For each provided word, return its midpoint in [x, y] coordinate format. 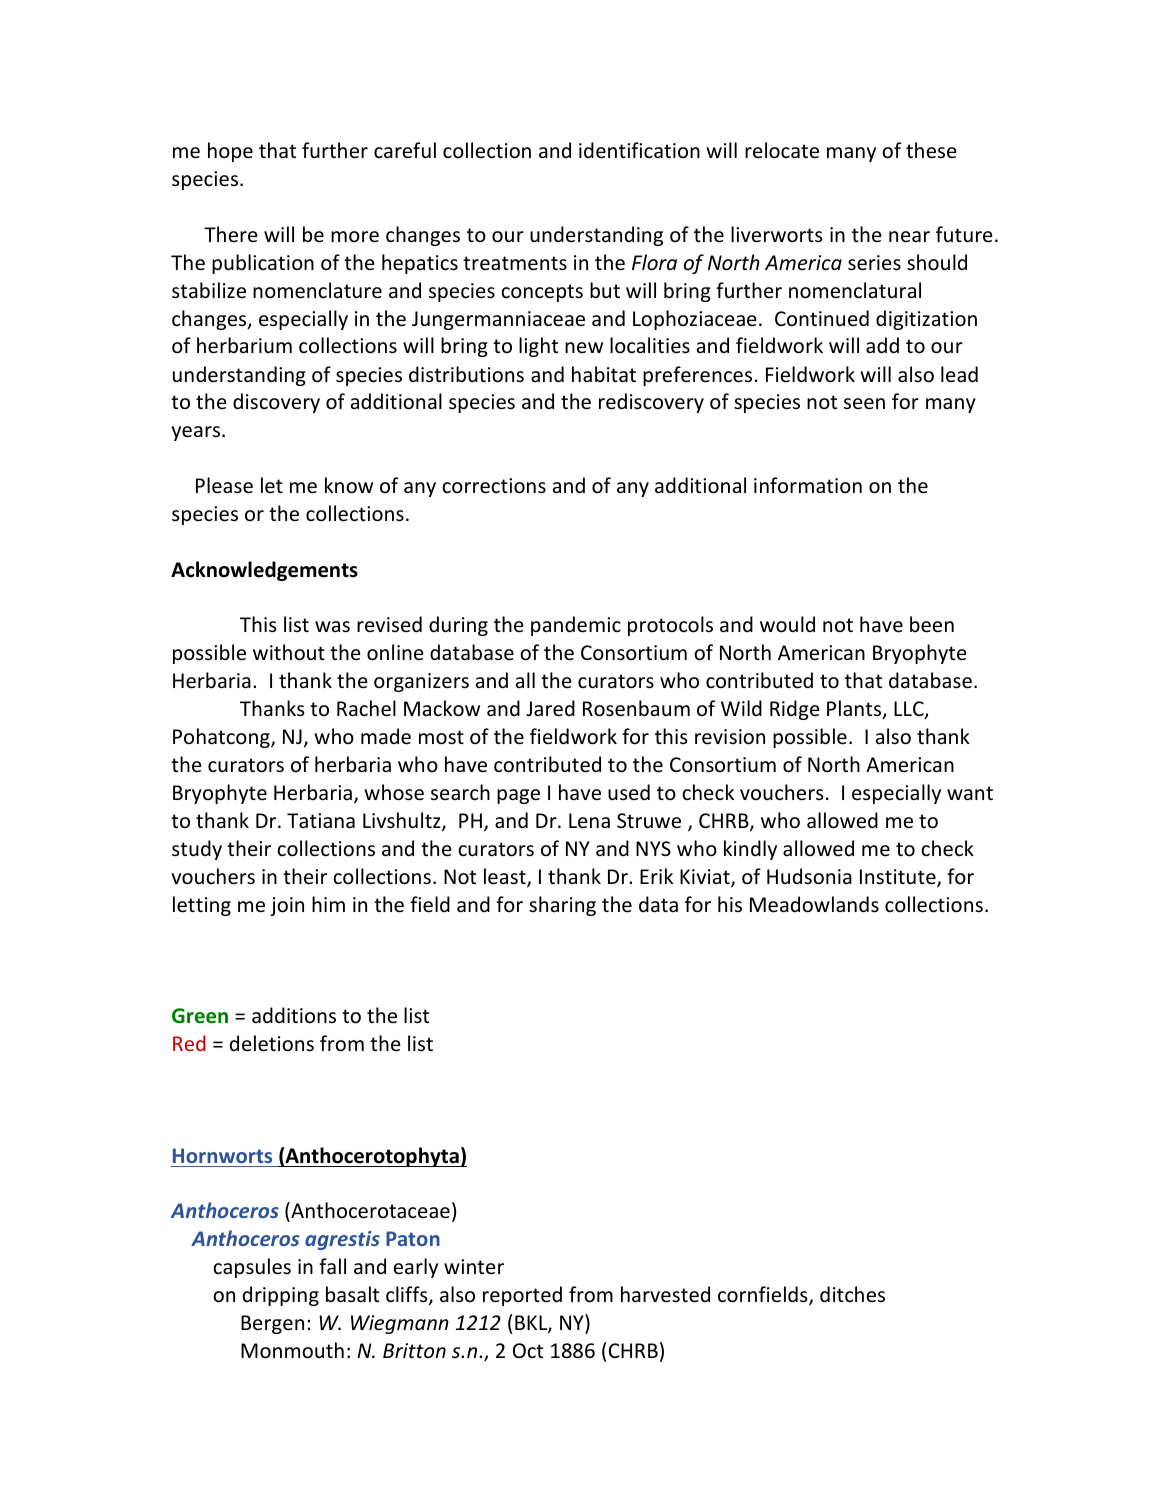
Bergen [272, 1324]
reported [522, 1296]
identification [639, 150]
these [931, 150]
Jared [550, 708]
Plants [855, 709]
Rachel [366, 708]
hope [230, 152]
